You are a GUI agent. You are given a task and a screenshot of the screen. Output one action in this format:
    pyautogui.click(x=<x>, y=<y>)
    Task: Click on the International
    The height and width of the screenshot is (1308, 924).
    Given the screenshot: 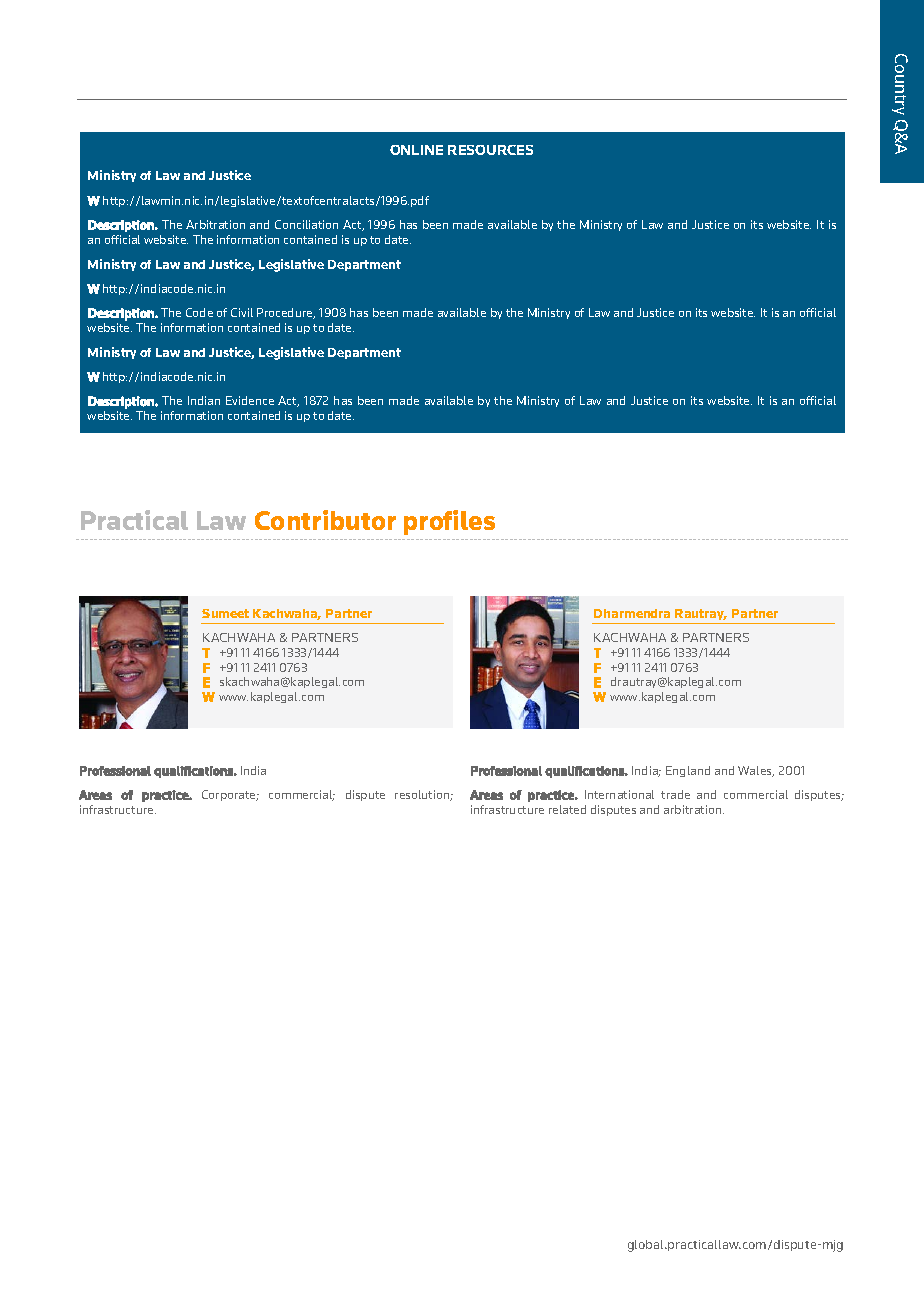 What is the action you would take?
    pyautogui.click(x=619, y=794)
